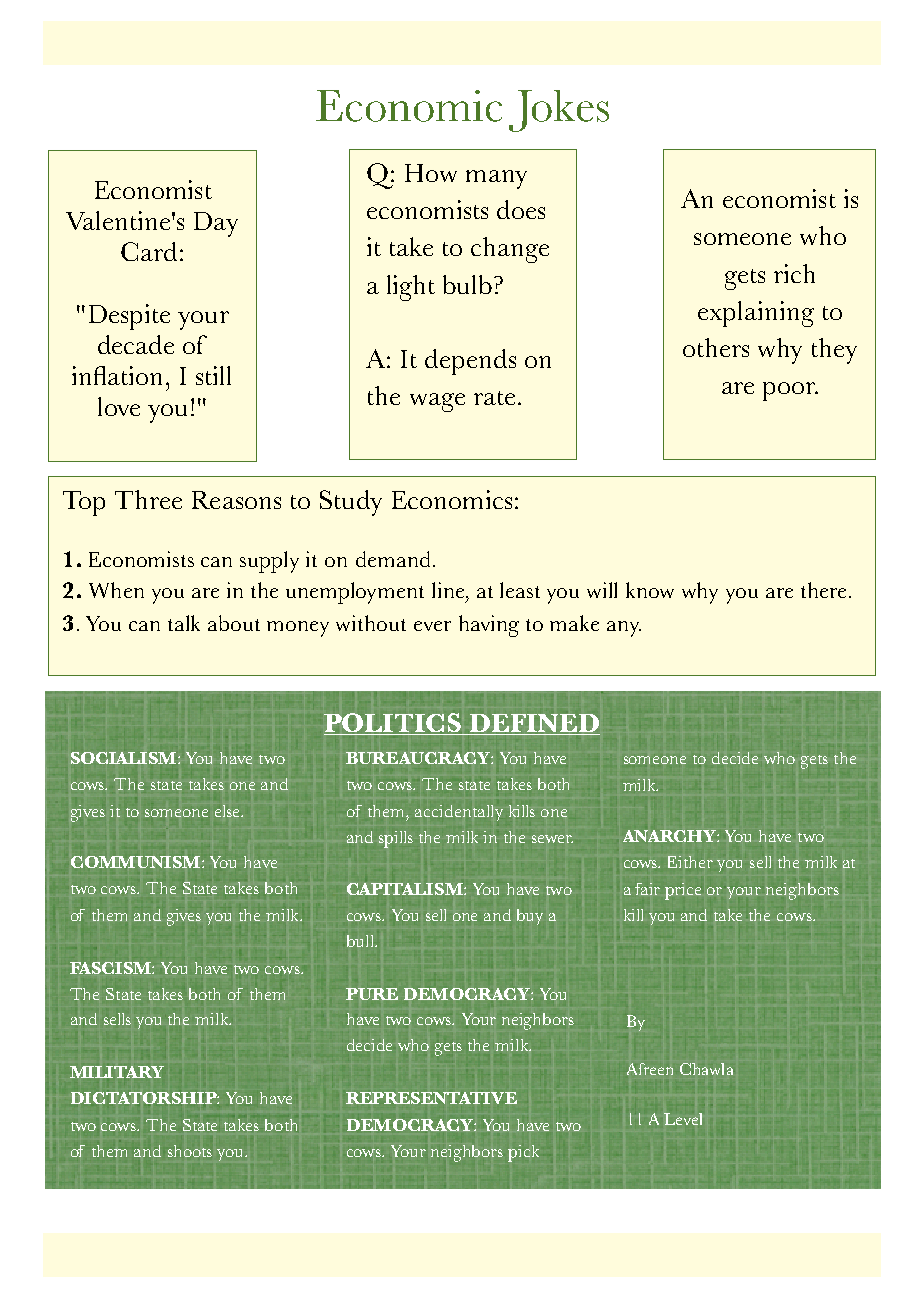 This screenshot has width=924, height=1308. Describe the element at coordinates (184, 623) in the screenshot. I see `talk` at that location.
